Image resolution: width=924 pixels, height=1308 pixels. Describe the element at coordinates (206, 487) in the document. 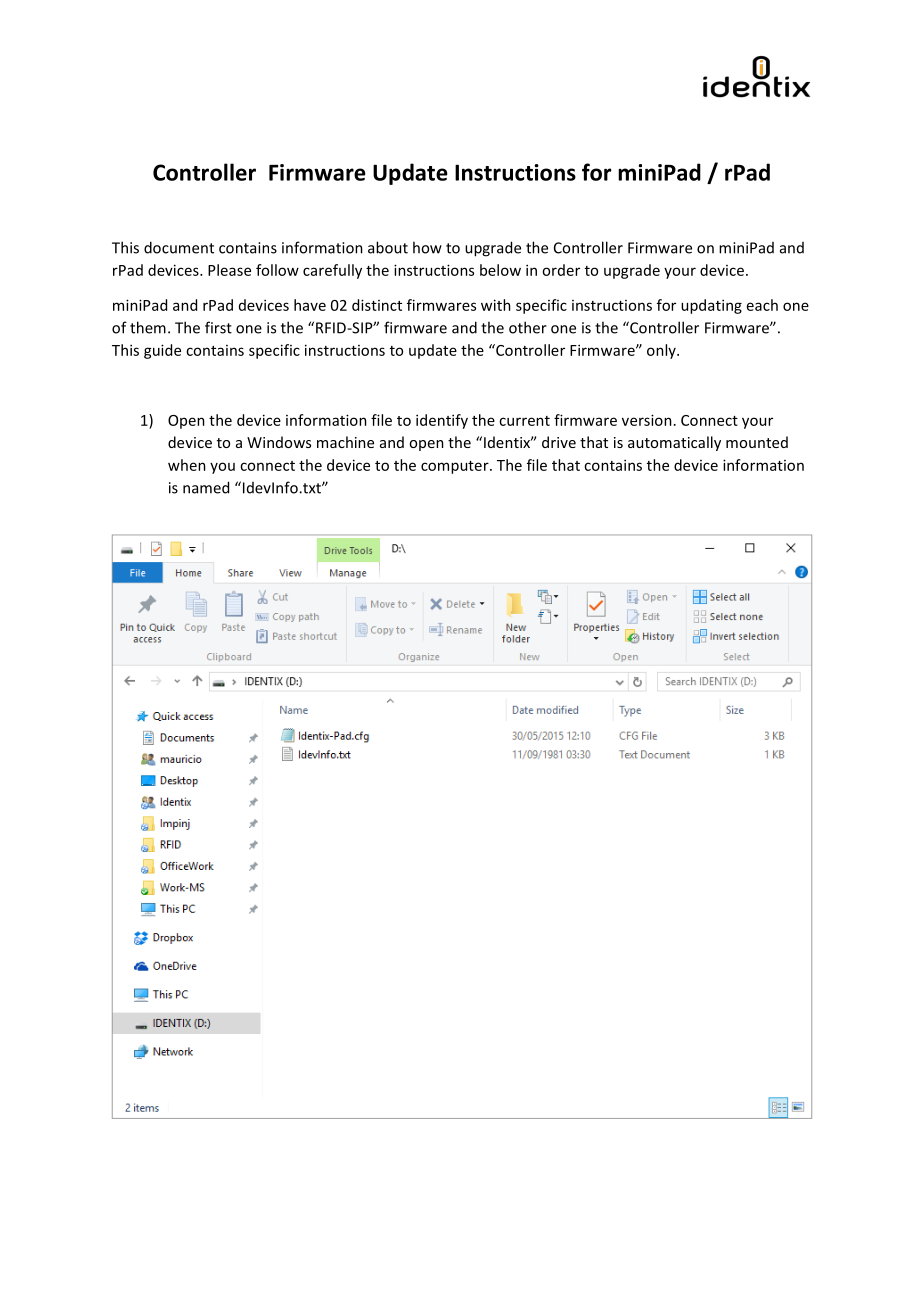

I see `named` at that location.
